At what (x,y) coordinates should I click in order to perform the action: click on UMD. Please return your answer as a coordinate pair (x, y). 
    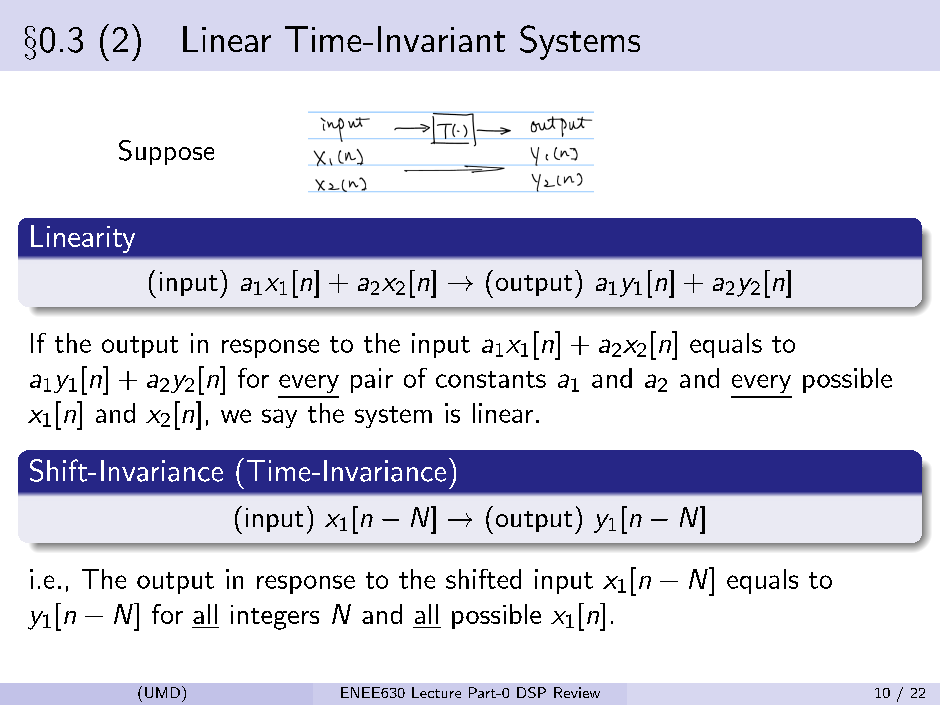
    Looking at the image, I should click on (162, 692).
